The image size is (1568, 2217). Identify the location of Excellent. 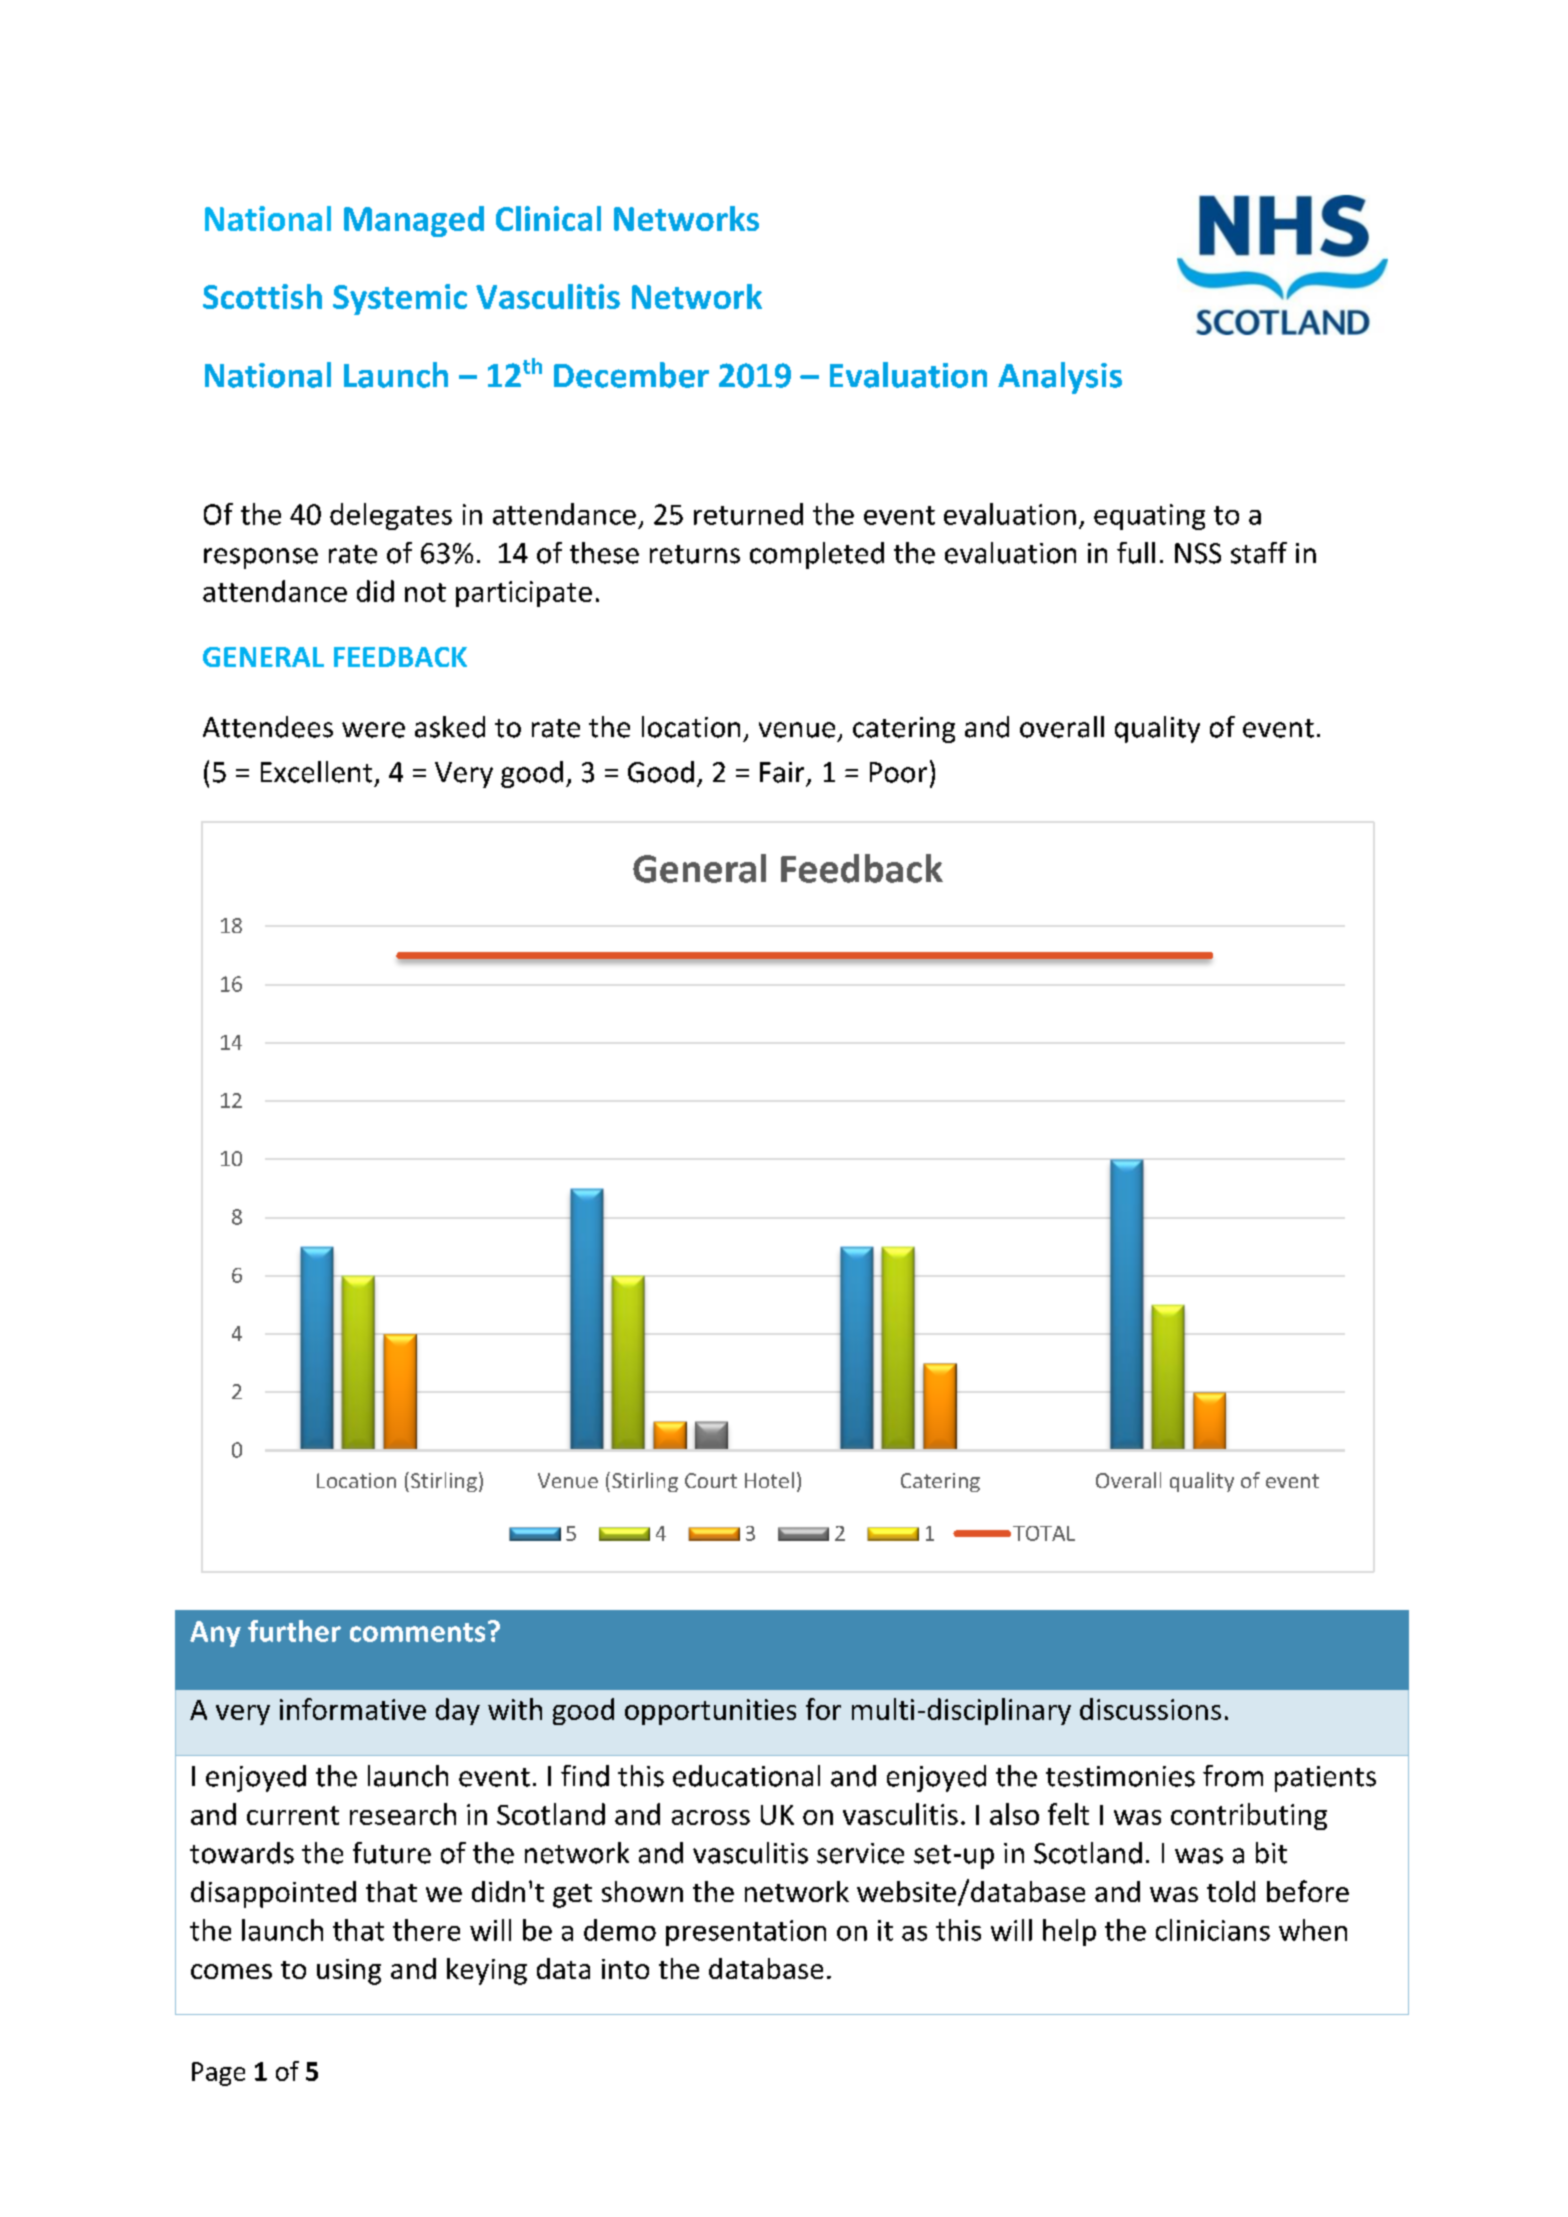
(316, 772).
